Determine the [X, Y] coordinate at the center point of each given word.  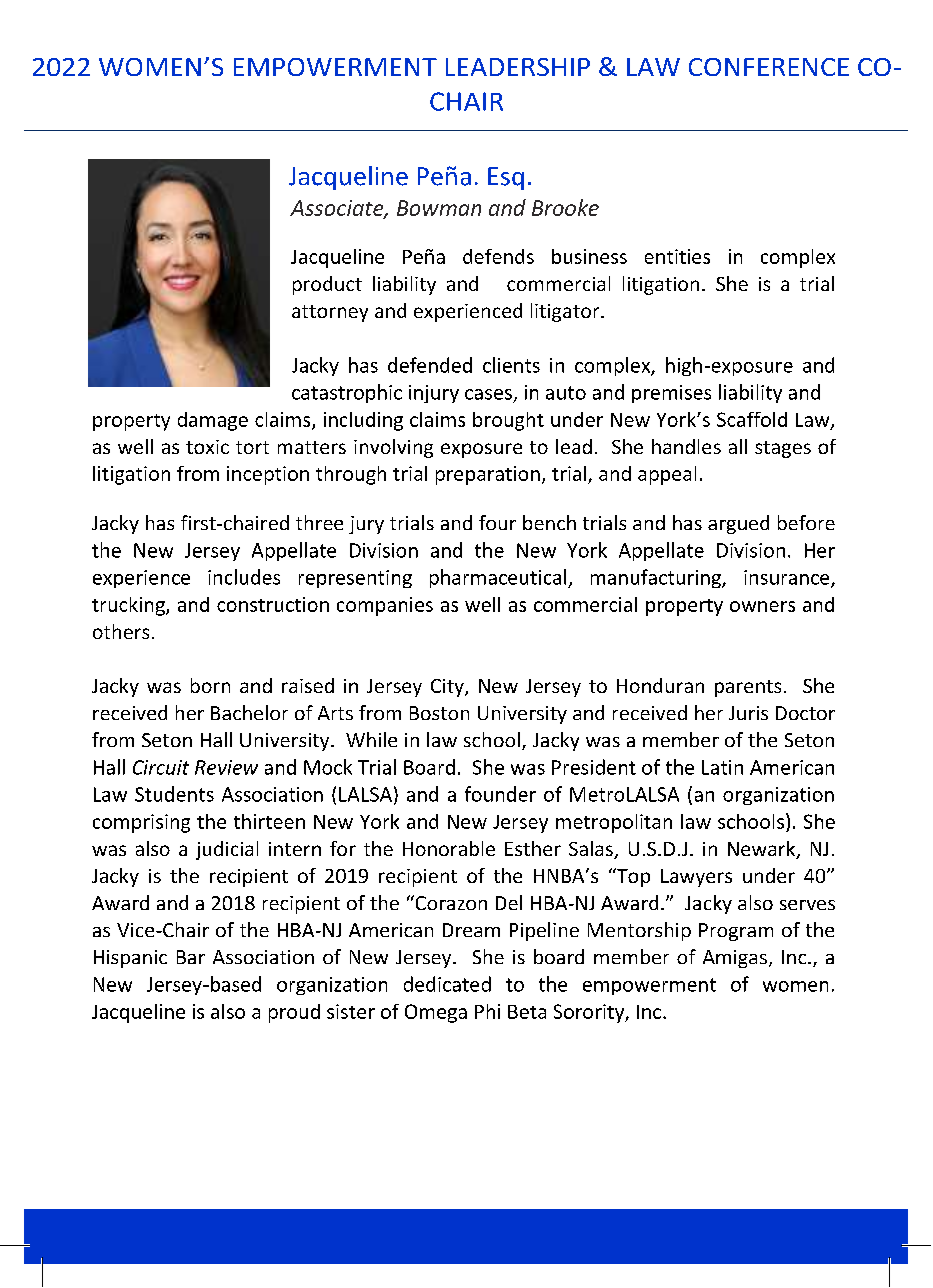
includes [244, 577]
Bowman [439, 208]
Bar [191, 957]
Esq [506, 178]
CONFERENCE [769, 67]
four [497, 522]
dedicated [447, 984]
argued [738, 524]
